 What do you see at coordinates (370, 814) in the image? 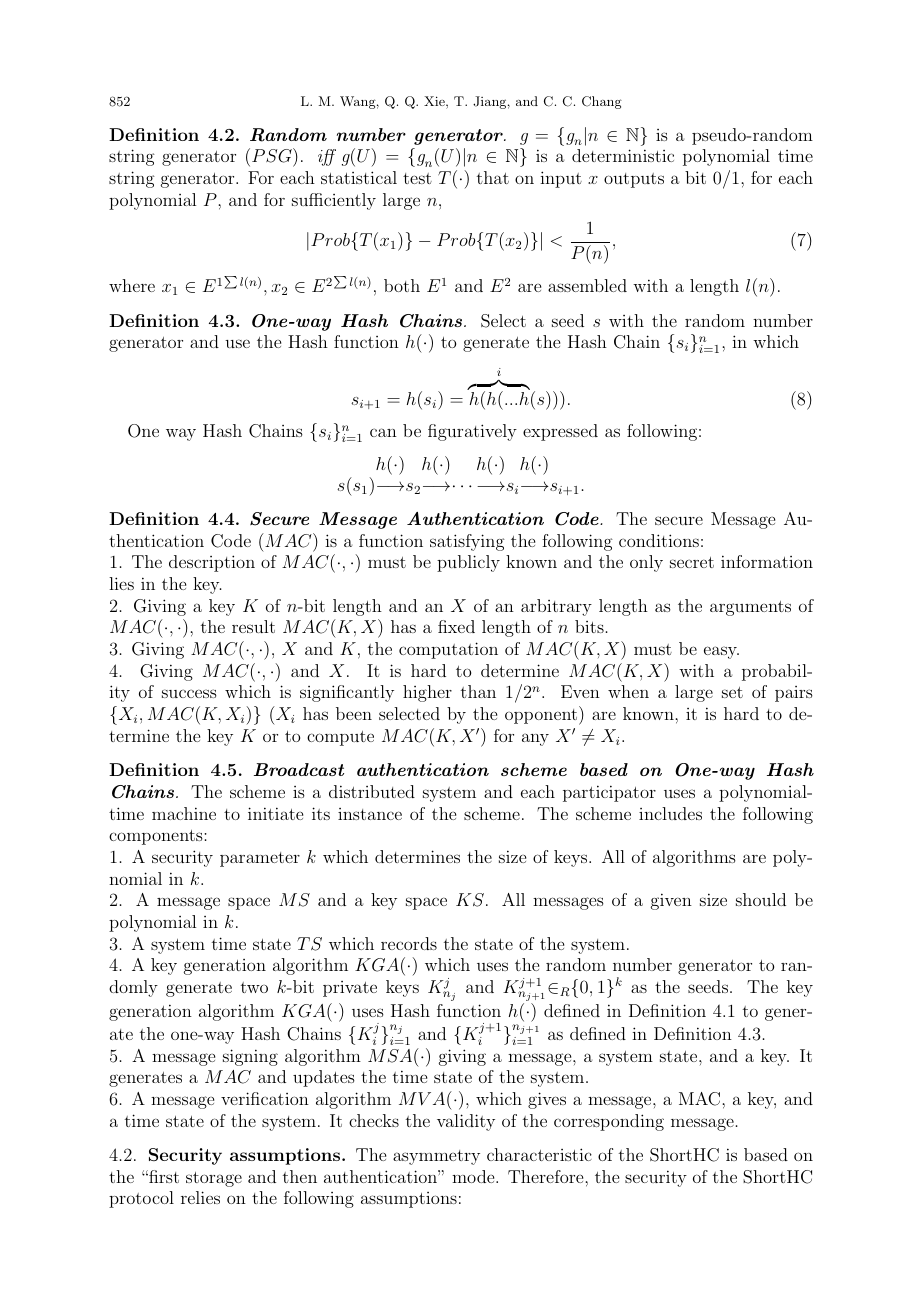
I see `instance` at bounding box center [370, 814].
